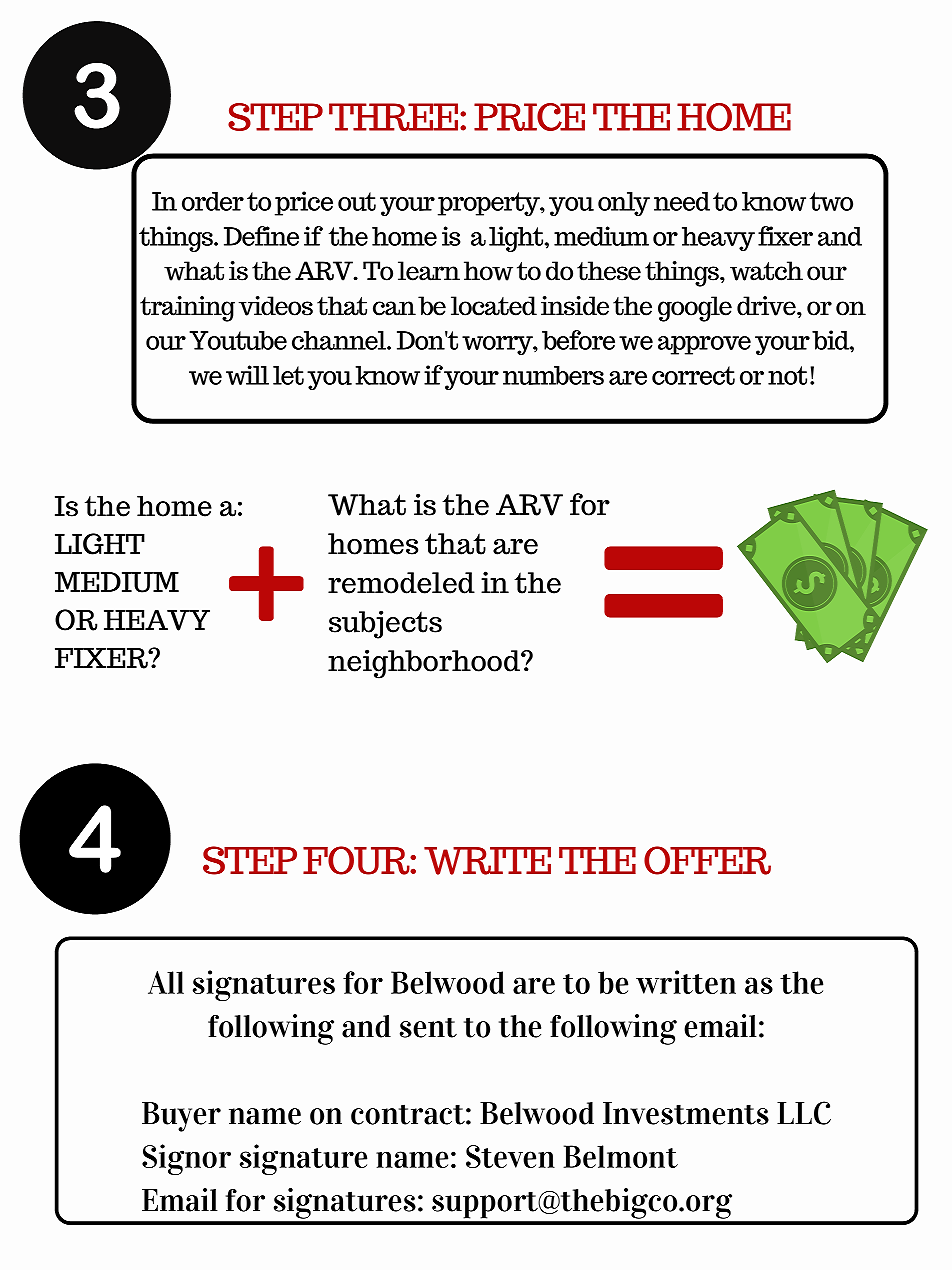 Image resolution: width=952 pixels, height=1270 pixels. Describe the element at coordinates (166, 982) in the screenshot. I see `All` at that location.
